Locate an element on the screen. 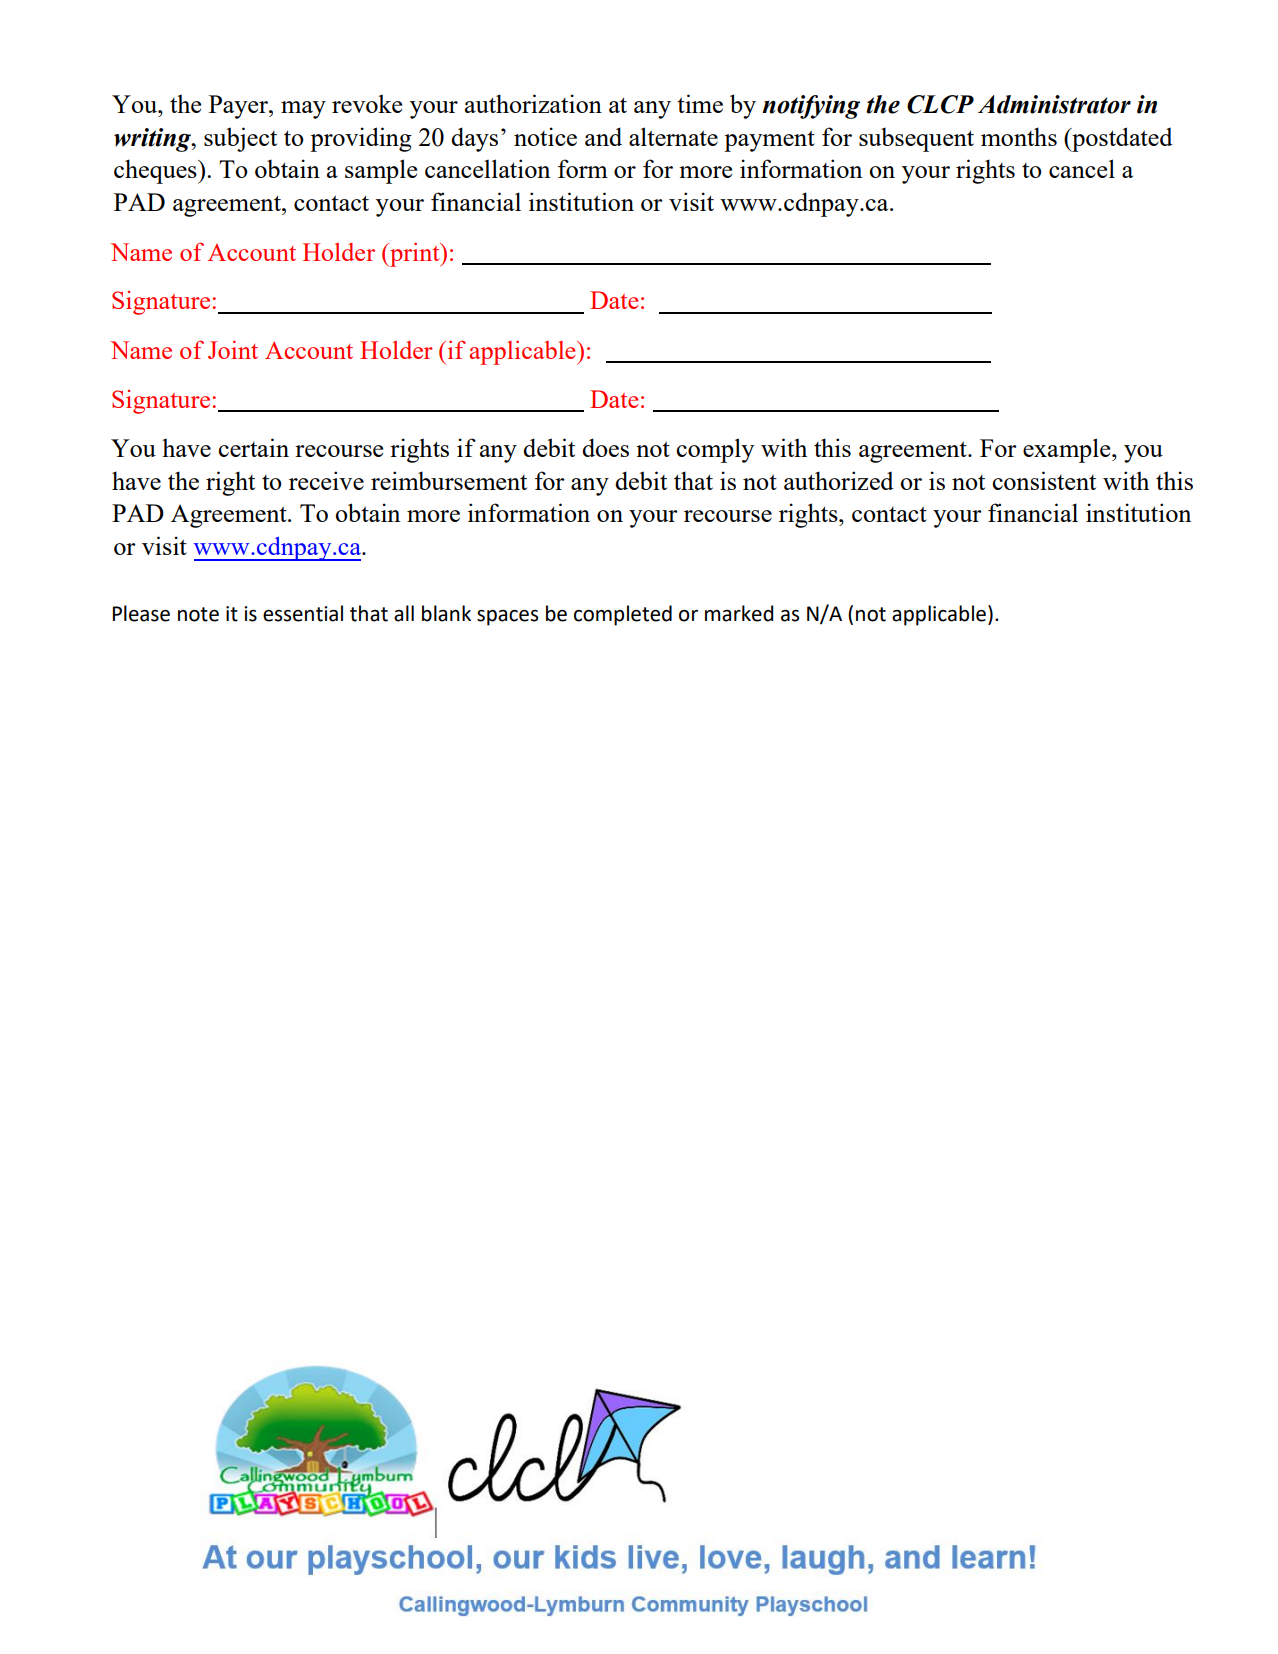  and is located at coordinates (603, 136).
